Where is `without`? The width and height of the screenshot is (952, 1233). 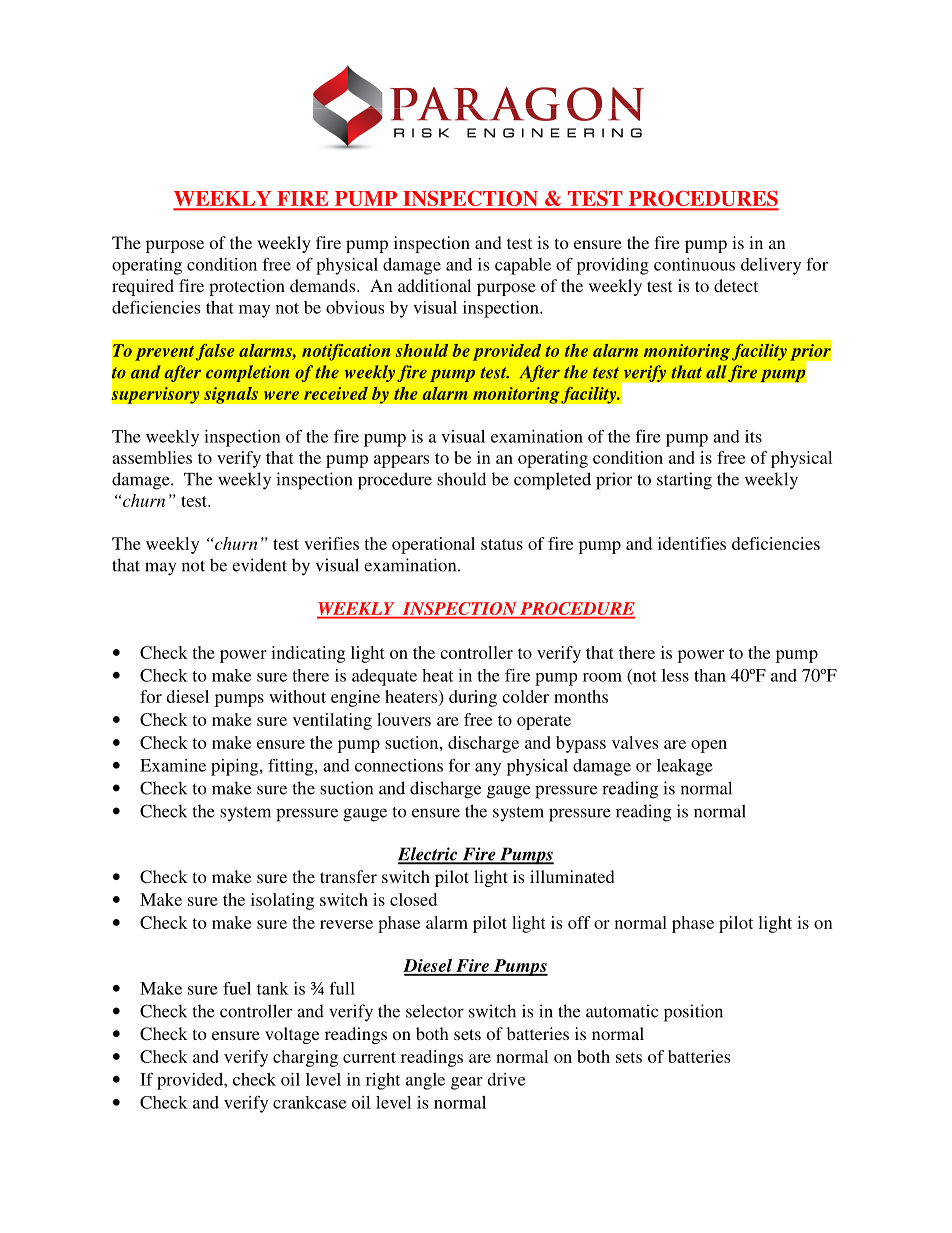
without is located at coordinates (297, 696).
